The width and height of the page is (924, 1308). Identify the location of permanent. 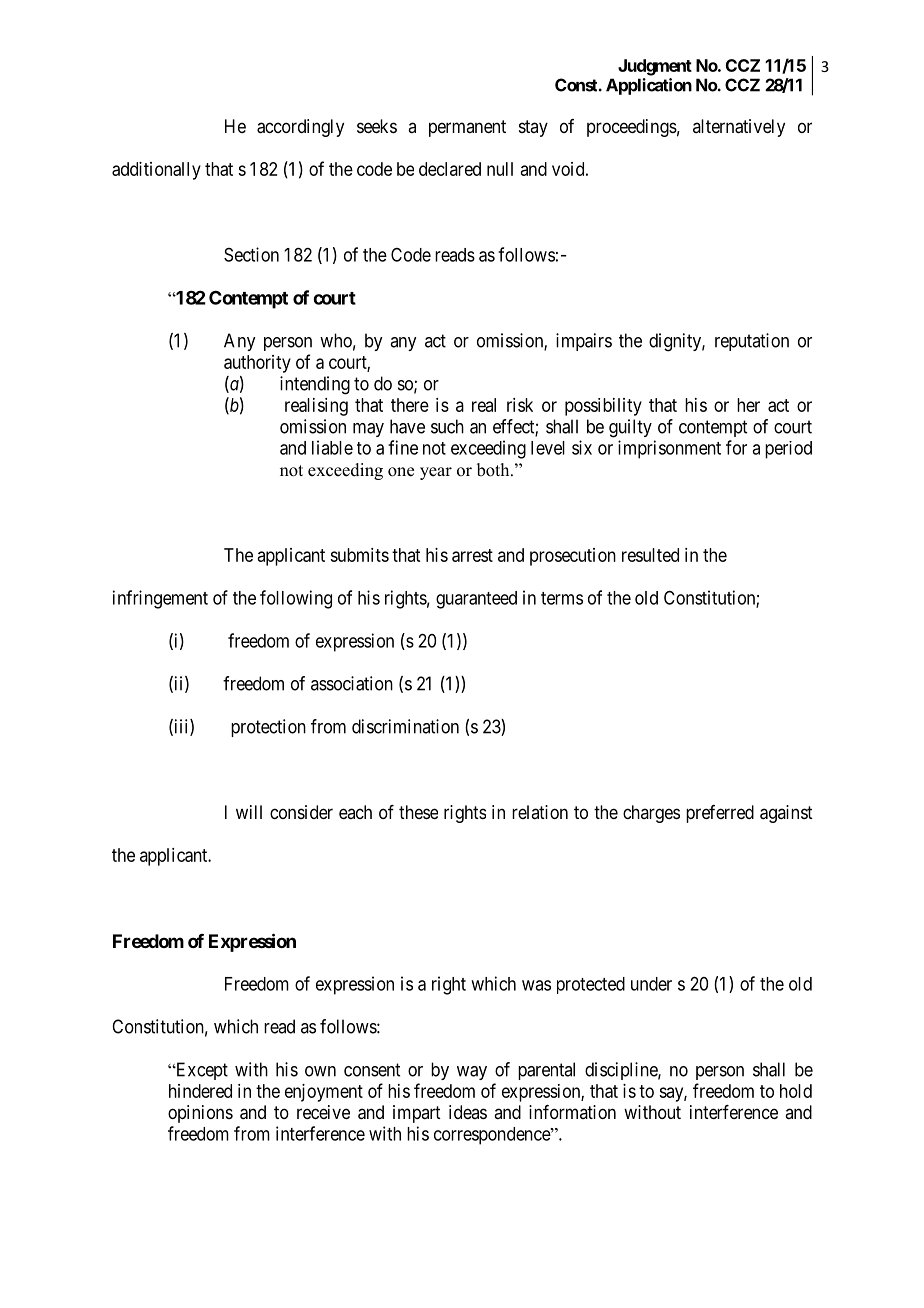
(467, 128).
